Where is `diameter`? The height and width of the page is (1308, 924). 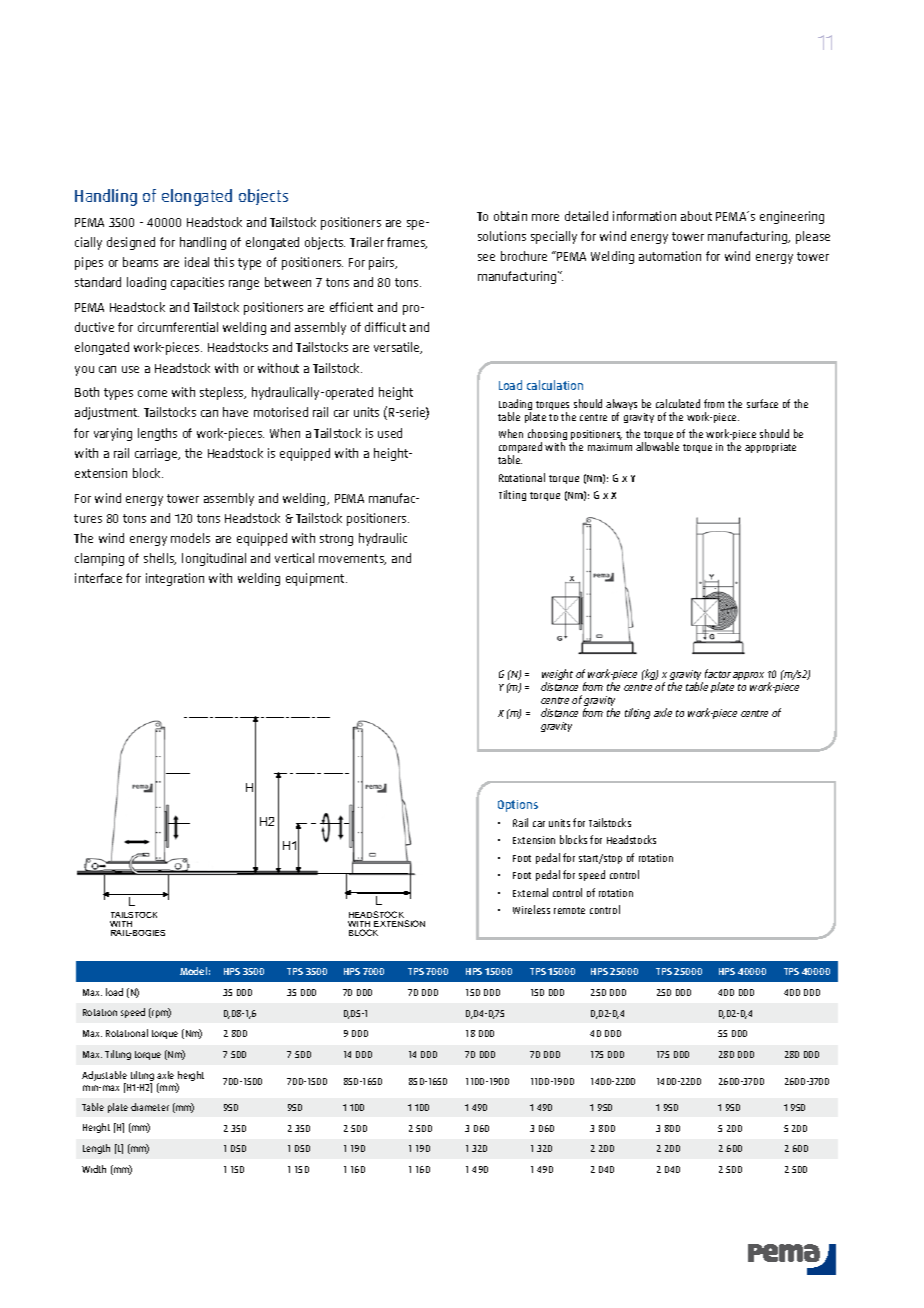 diameter is located at coordinates (150, 1107).
